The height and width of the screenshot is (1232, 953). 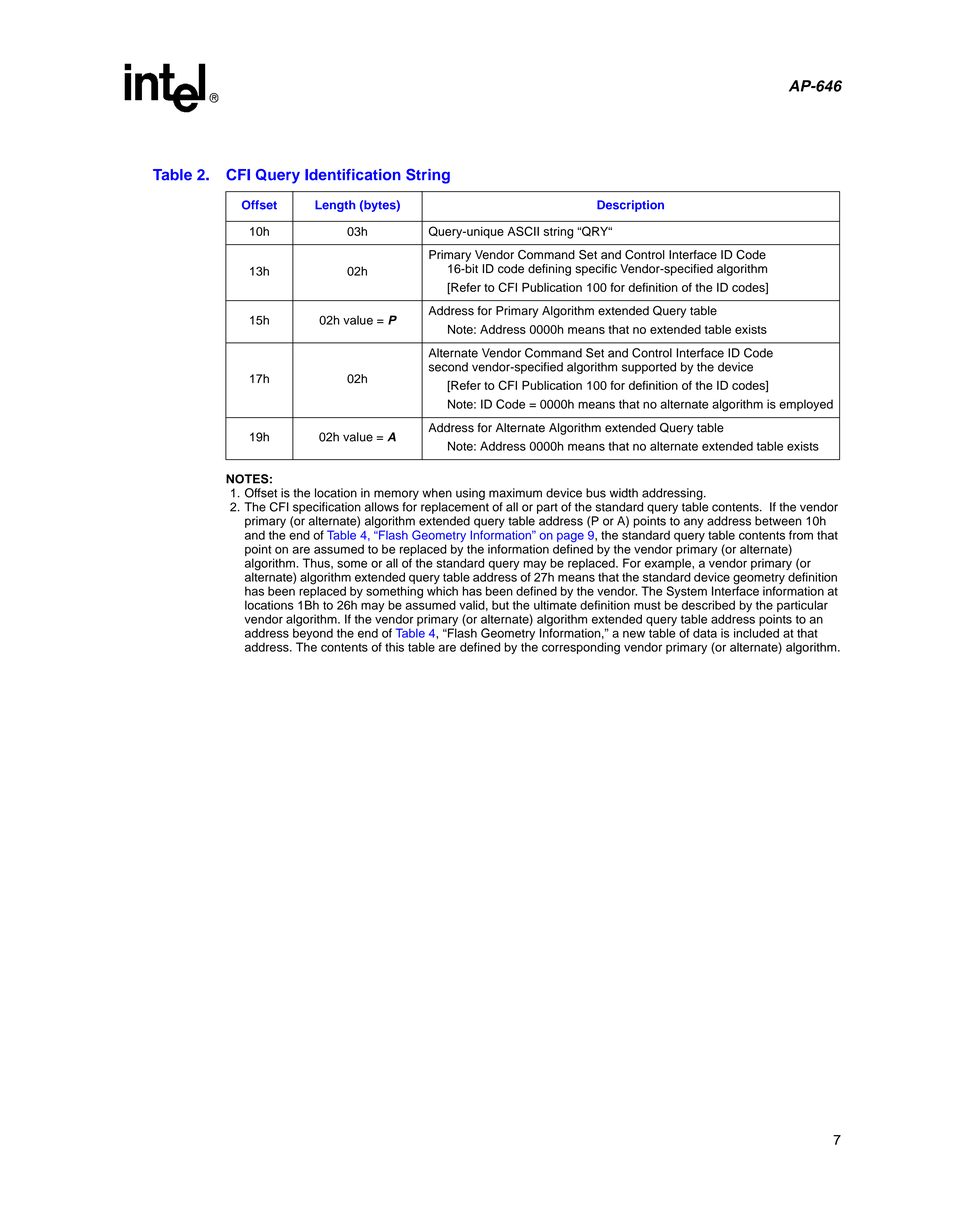 What do you see at coordinates (581, 648) in the screenshot?
I see `corresponding` at bounding box center [581, 648].
